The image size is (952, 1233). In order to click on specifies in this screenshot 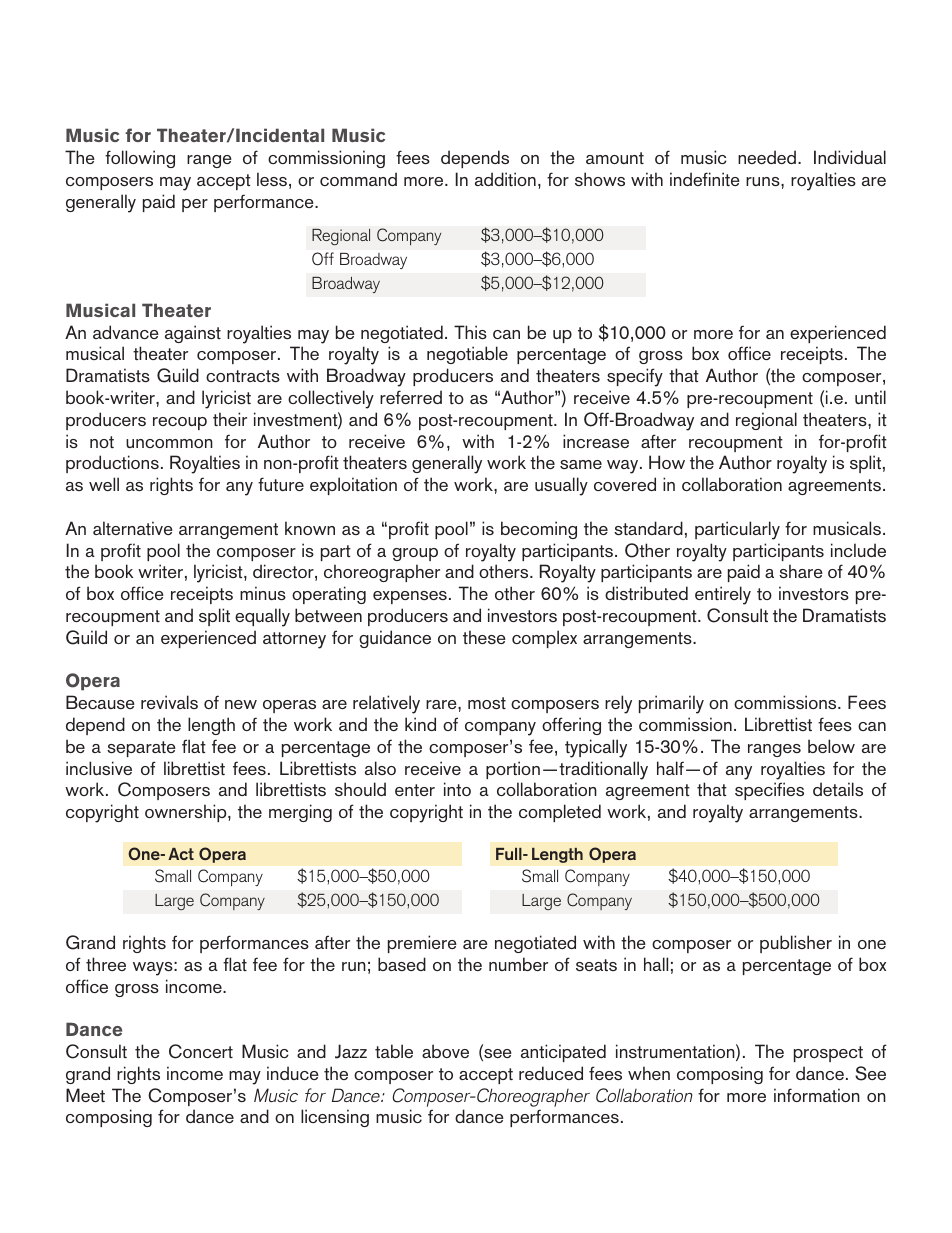, I will do `click(769, 791)`.
